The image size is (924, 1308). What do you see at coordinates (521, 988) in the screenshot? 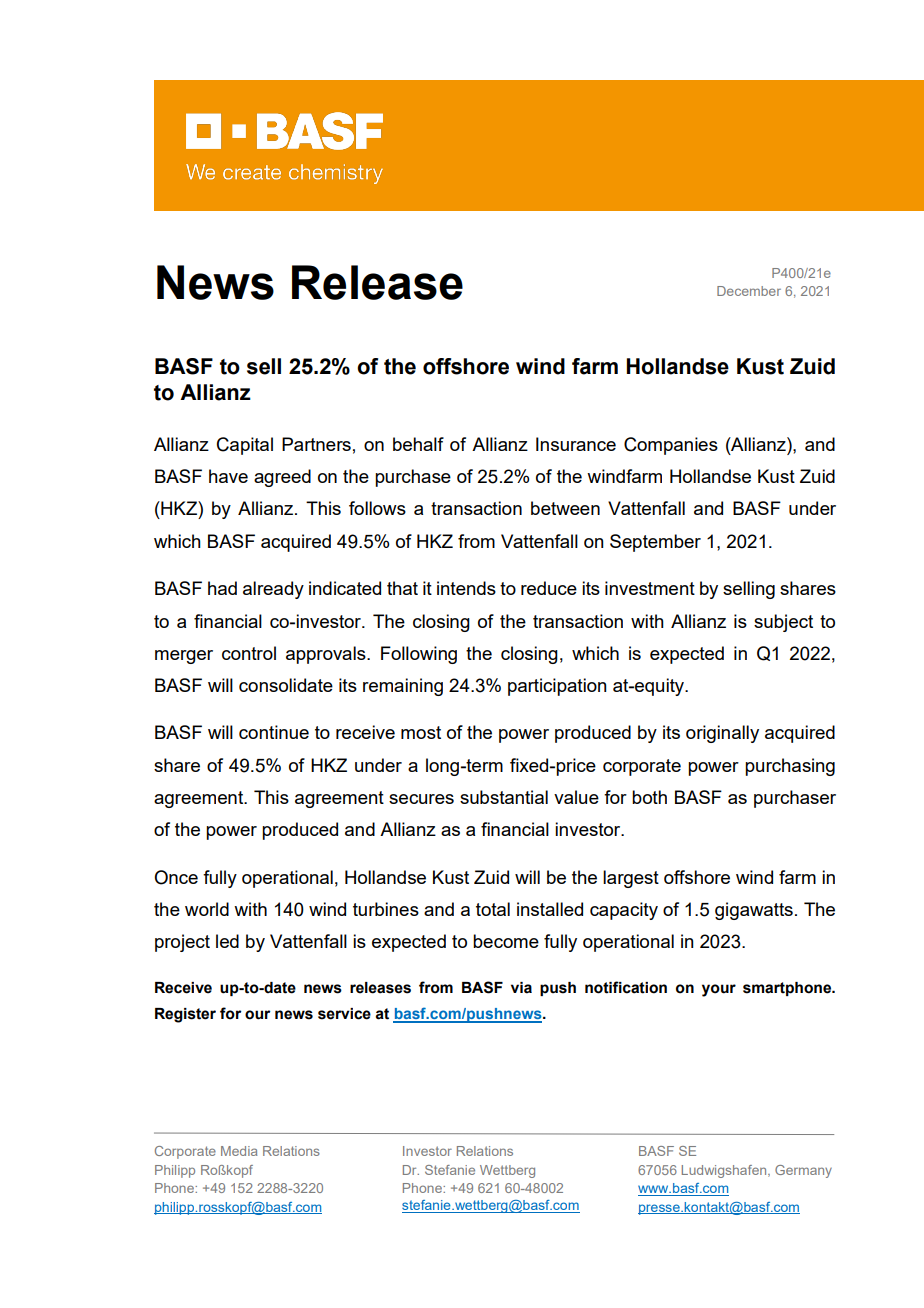
I see `via` at bounding box center [521, 988].
